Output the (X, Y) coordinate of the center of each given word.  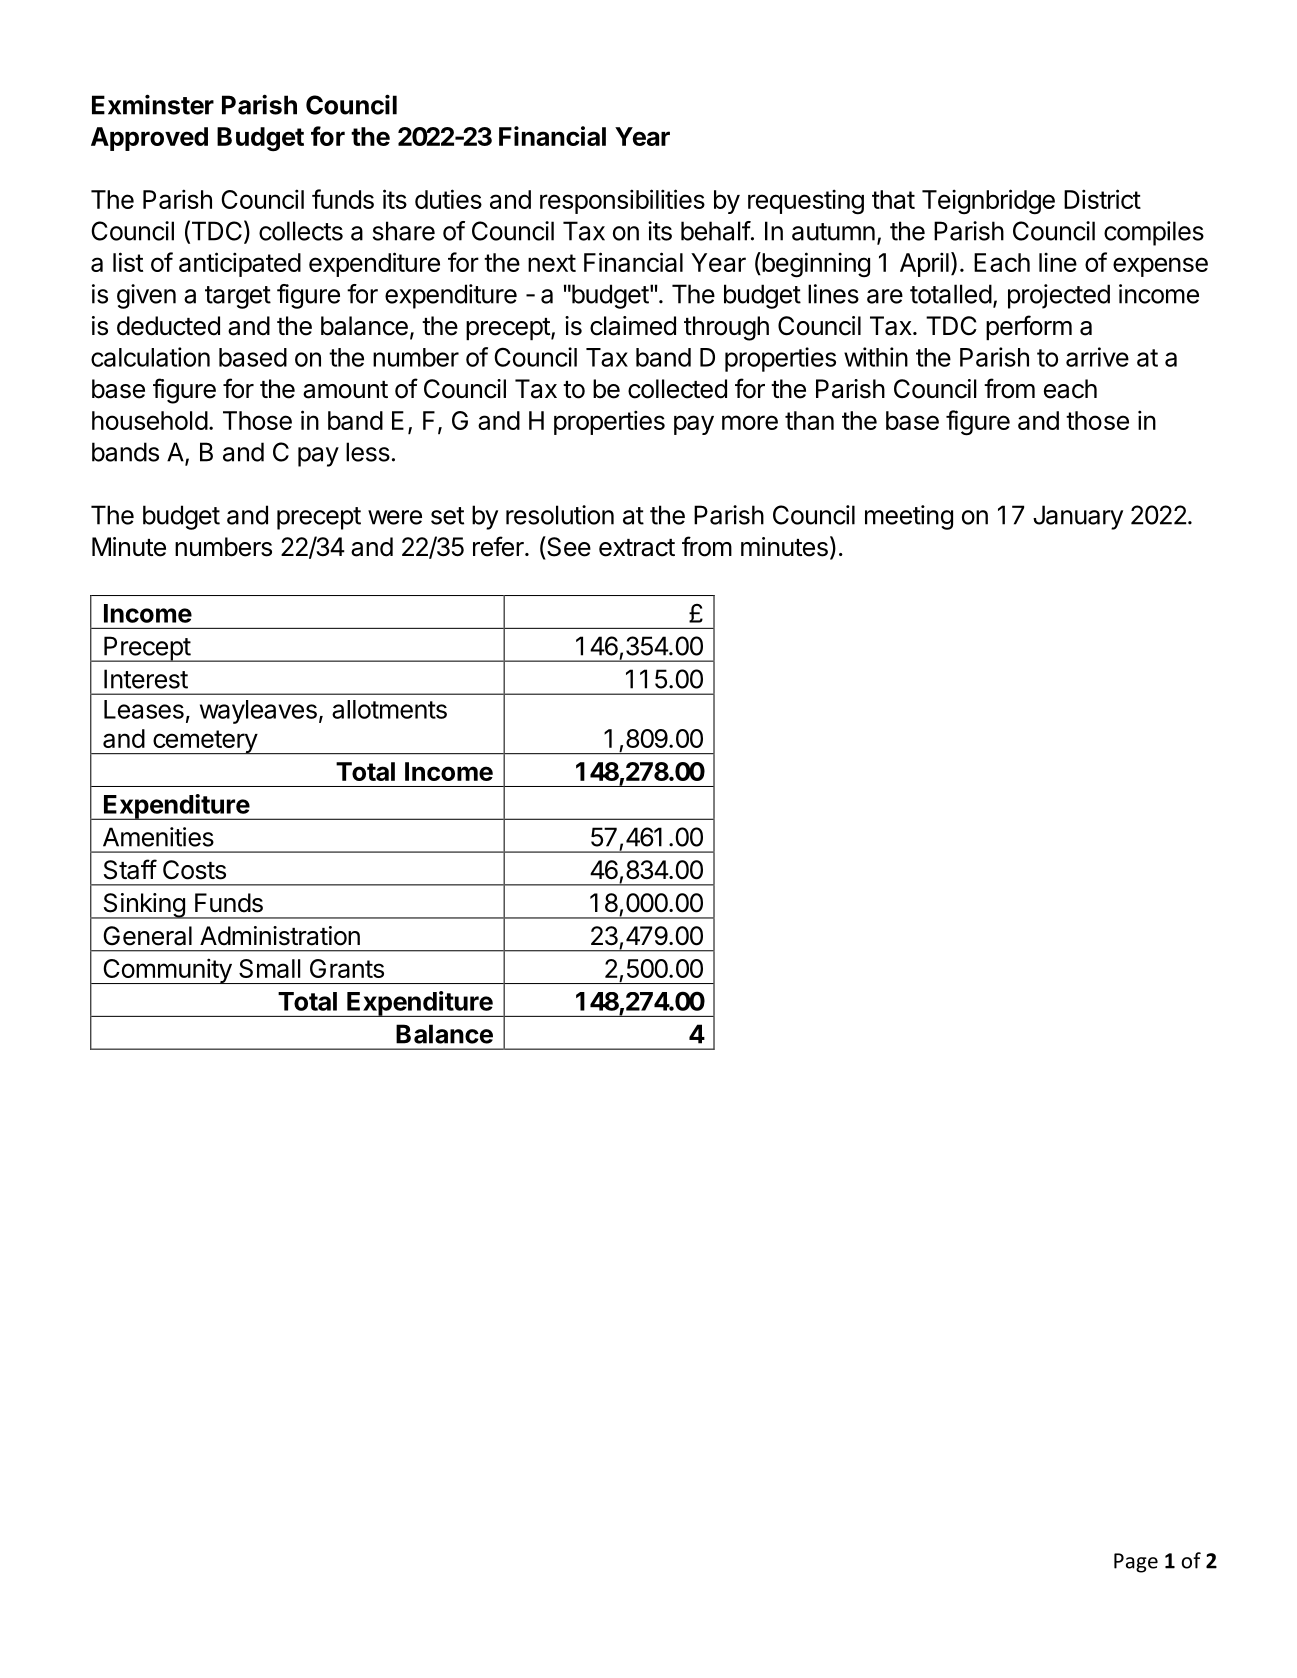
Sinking (144, 906)
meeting (909, 517)
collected (677, 389)
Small (270, 968)
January (1078, 517)
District (1102, 199)
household (150, 420)
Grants (347, 968)
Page (1136, 1563)
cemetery (205, 742)
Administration (280, 936)
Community (167, 971)
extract (637, 548)
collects (301, 231)
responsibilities (622, 201)
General (147, 936)
